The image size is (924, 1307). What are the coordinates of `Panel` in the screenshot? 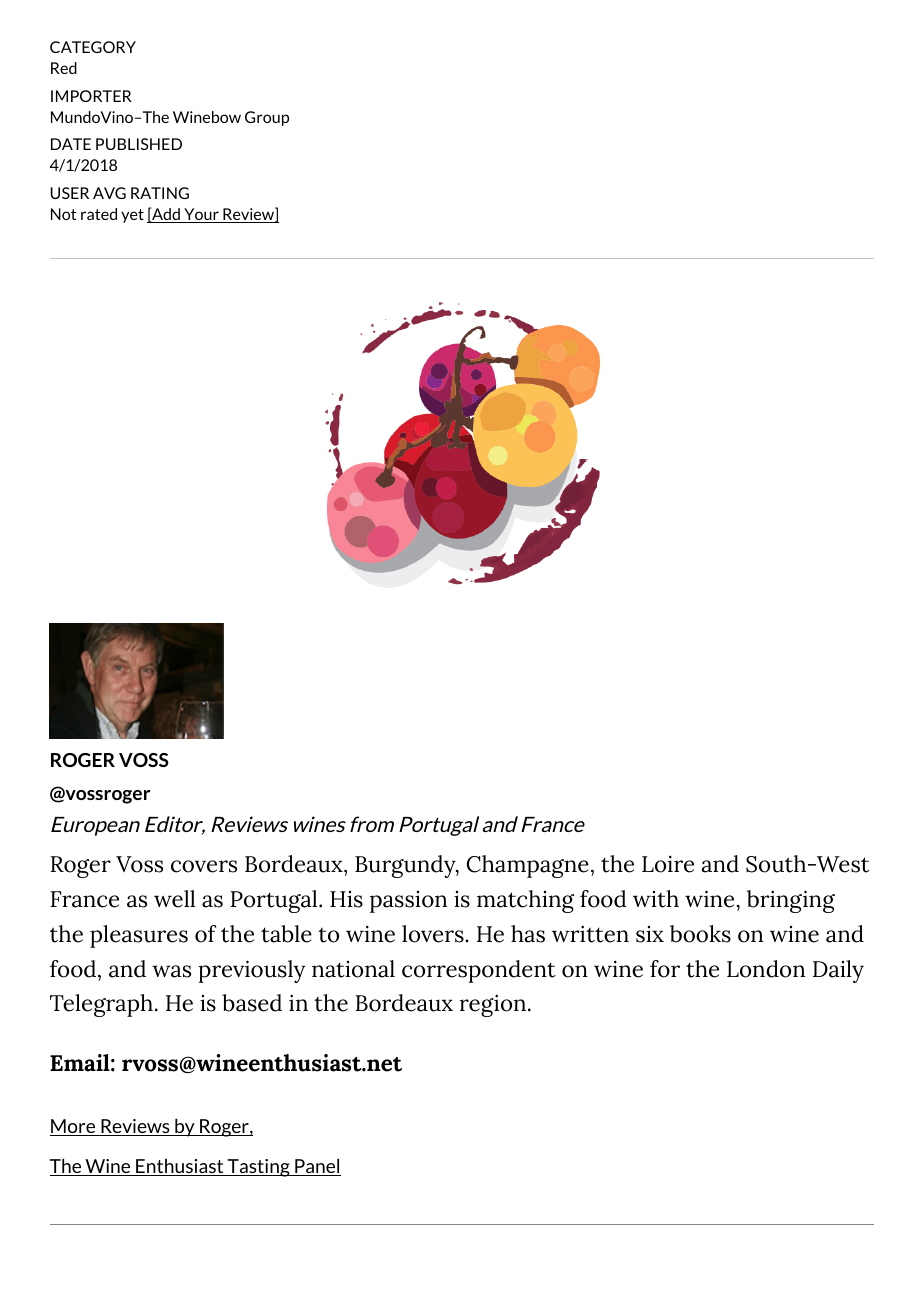 It's located at (317, 1167).
